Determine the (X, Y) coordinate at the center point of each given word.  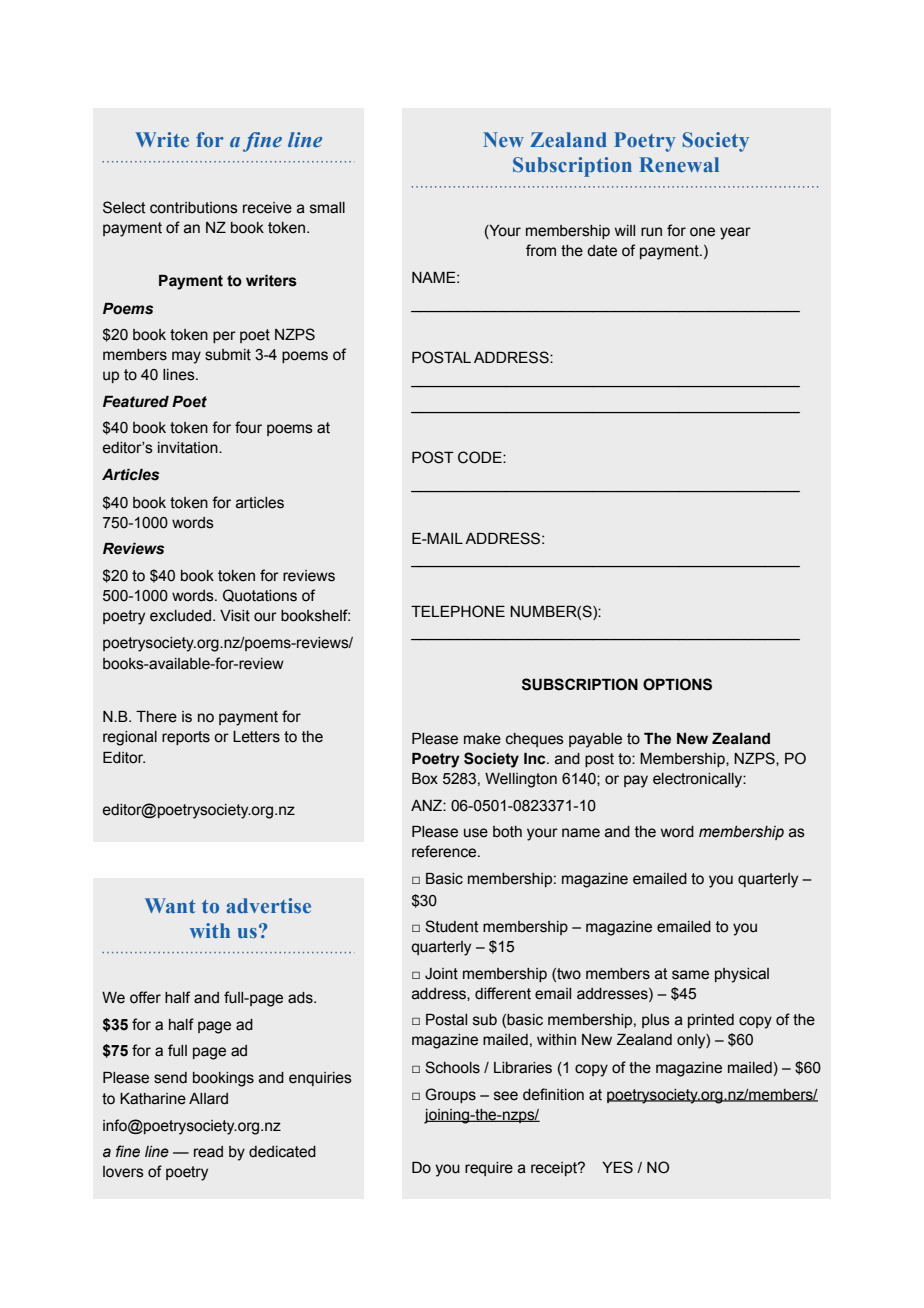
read (208, 1152)
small (327, 208)
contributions (194, 208)
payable (595, 740)
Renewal (679, 164)
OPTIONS (677, 684)
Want (170, 905)
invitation (189, 448)
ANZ (427, 805)
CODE (481, 457)
